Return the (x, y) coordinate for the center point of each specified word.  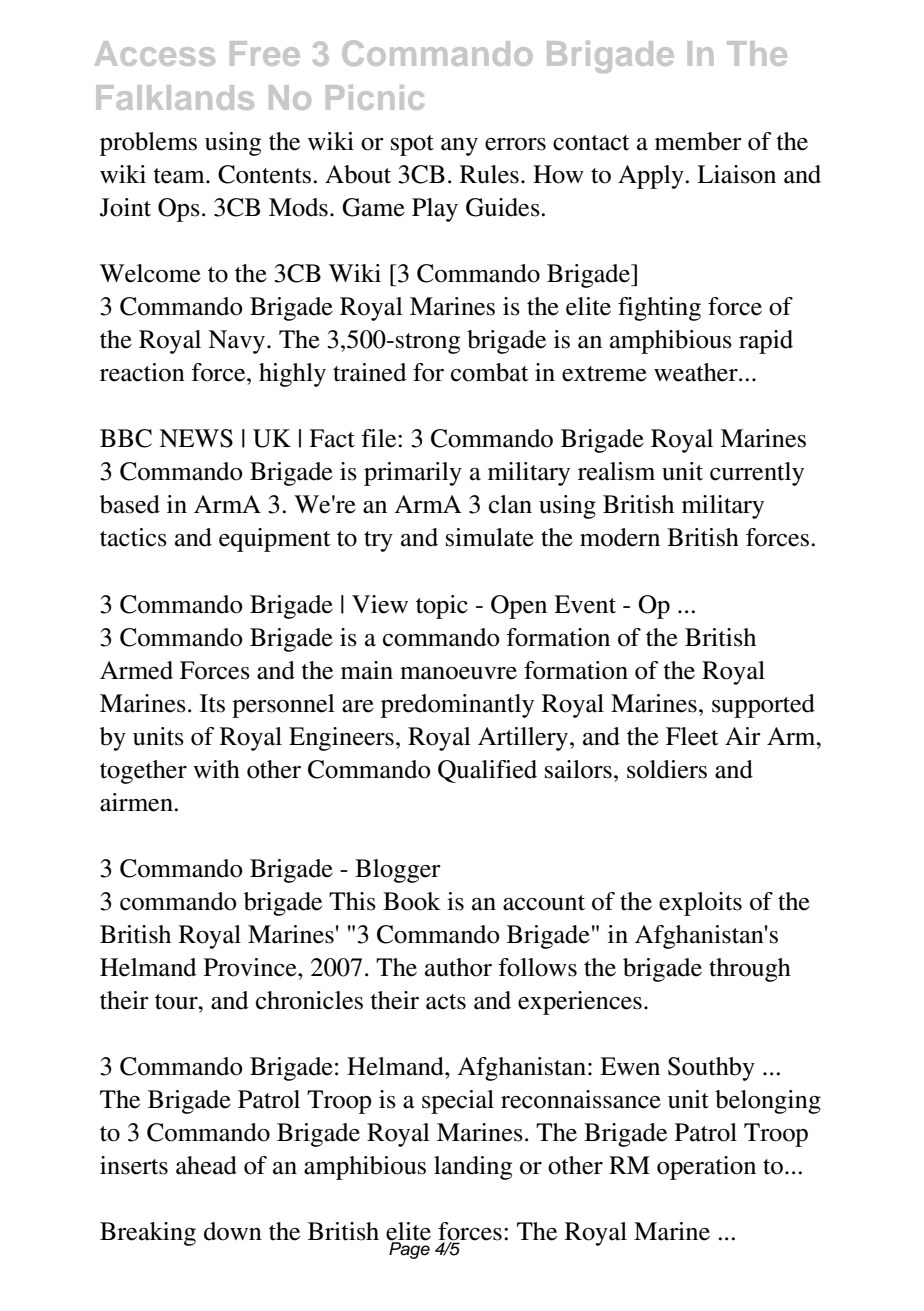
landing (473, 1168)
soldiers (667, 769)
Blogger (398, 871)
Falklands (175, 97)
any (459, 147)
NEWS (196, 438)
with (216, 769)
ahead (206, 1165)
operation (706, 1168)
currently (757, 474)
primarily (413, 474)
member (698, 141)
